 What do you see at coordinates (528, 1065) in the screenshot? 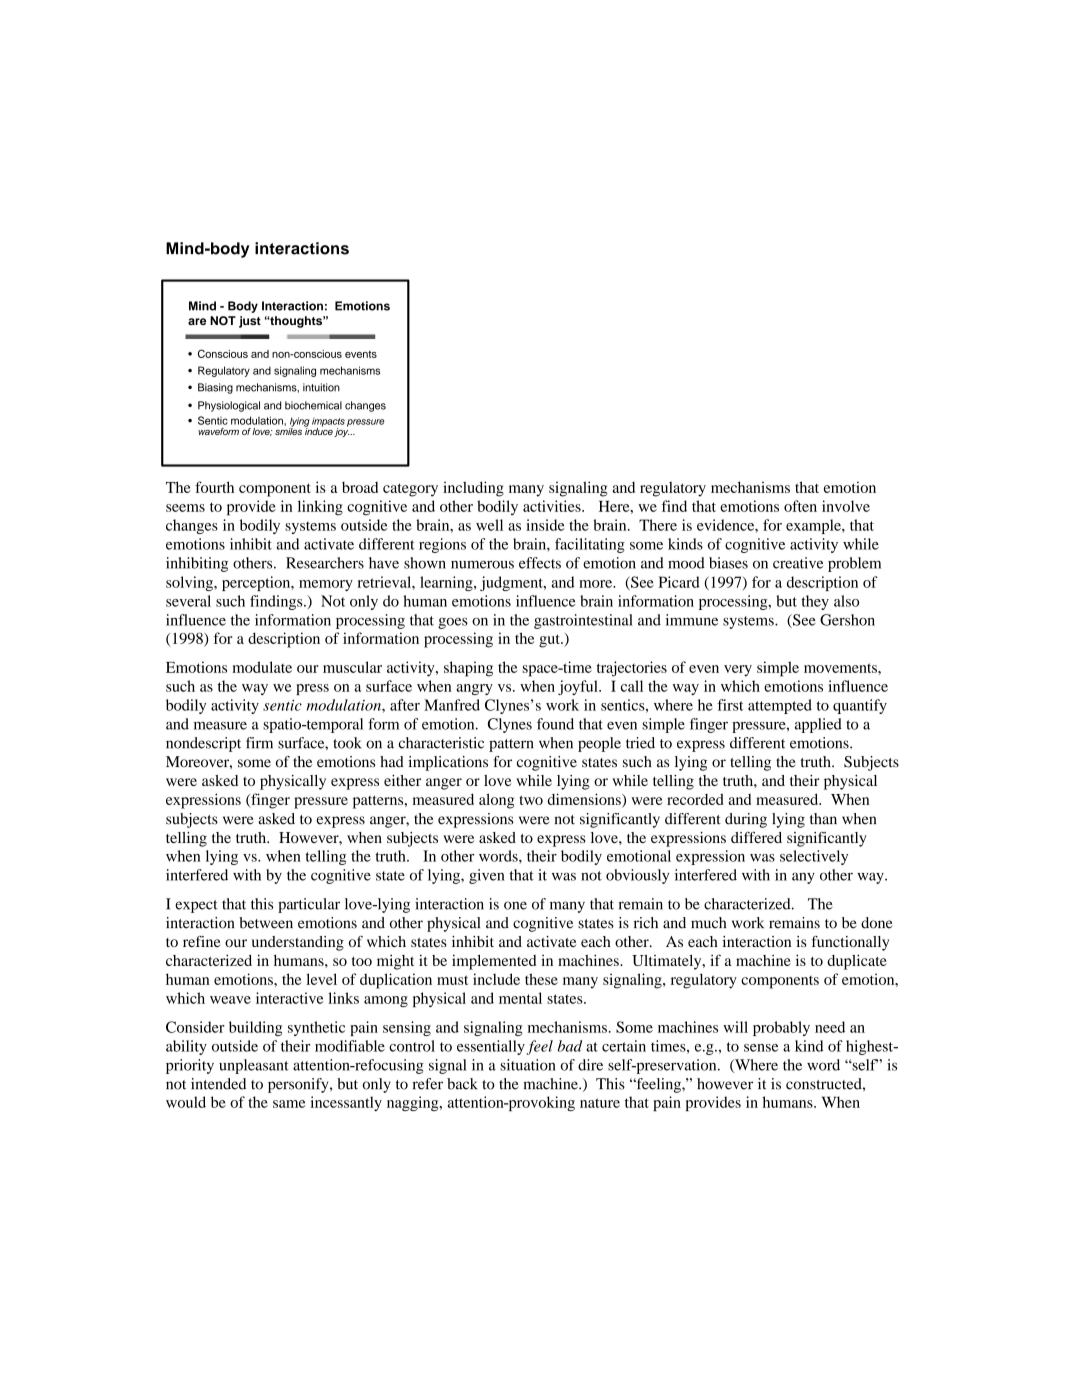
I see `situation` at bounding box center [528, 1065].
